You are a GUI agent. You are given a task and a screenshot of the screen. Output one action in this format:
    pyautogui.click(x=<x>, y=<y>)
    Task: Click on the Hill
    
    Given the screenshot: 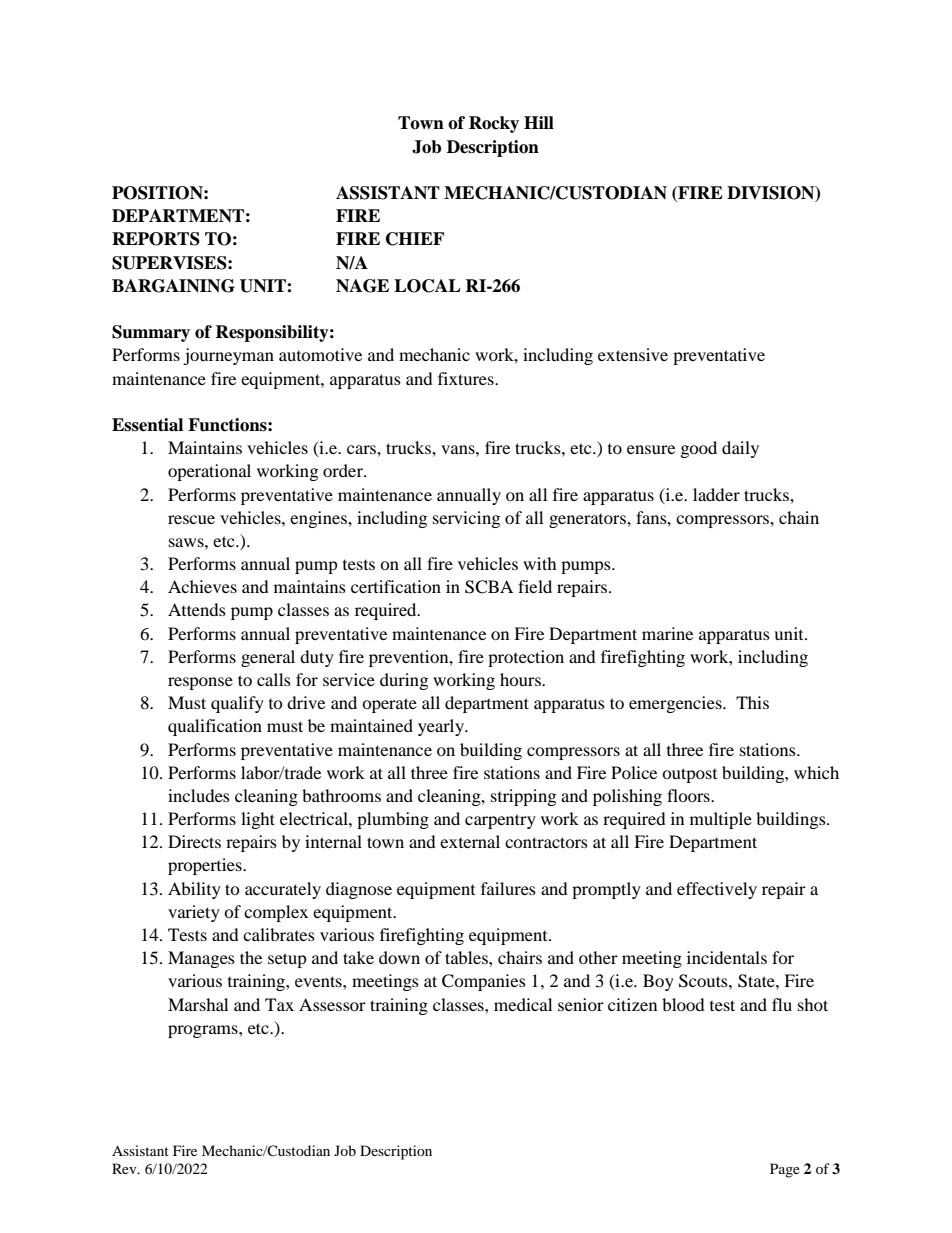 What is the action you would take?
    pyautogui.click(x=539, y=122)
